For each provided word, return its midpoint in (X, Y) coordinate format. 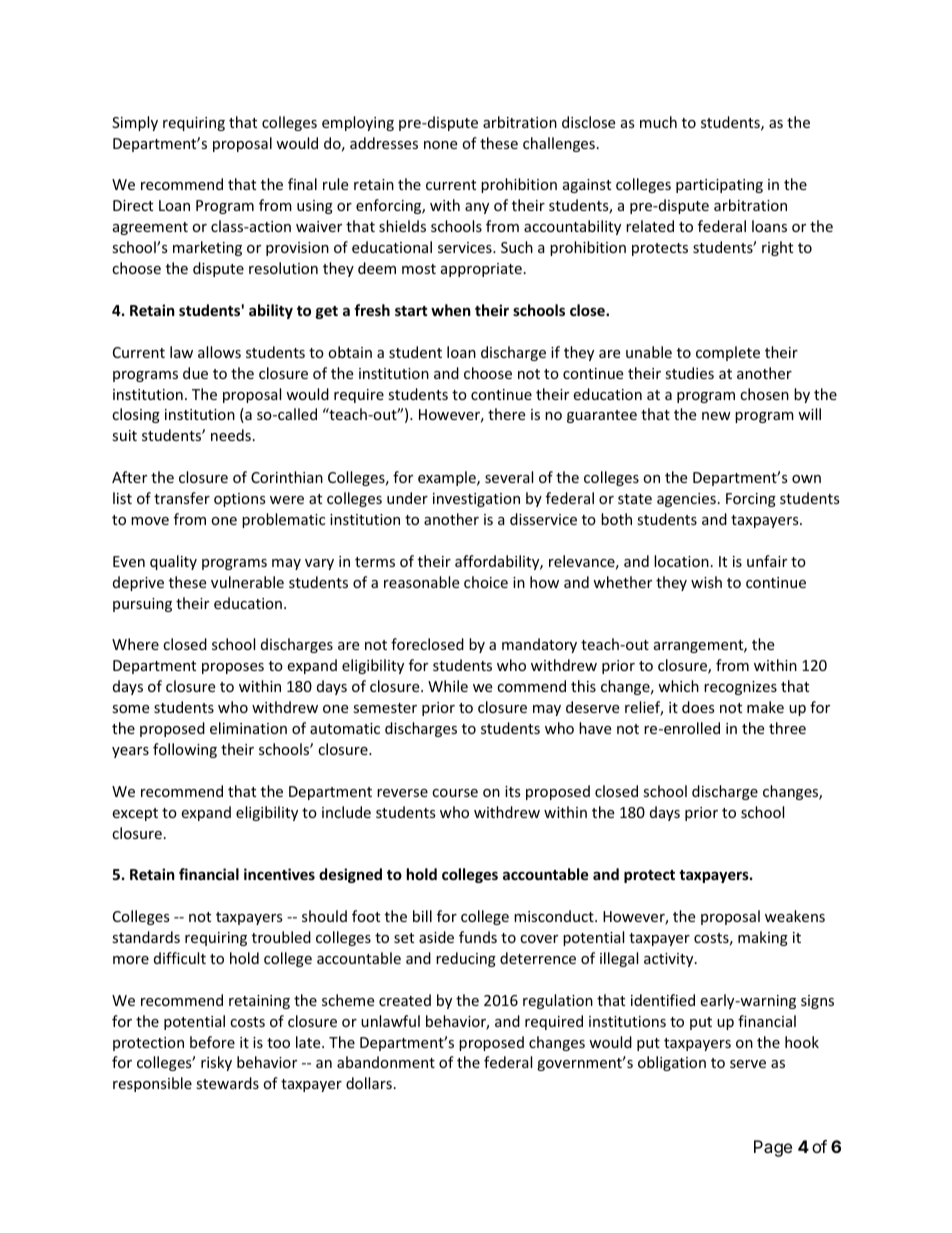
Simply (135, 123)
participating (719, 186)
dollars (369, 1083)
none (440, 145)
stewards (227, 1083)
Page (773, 1148)
